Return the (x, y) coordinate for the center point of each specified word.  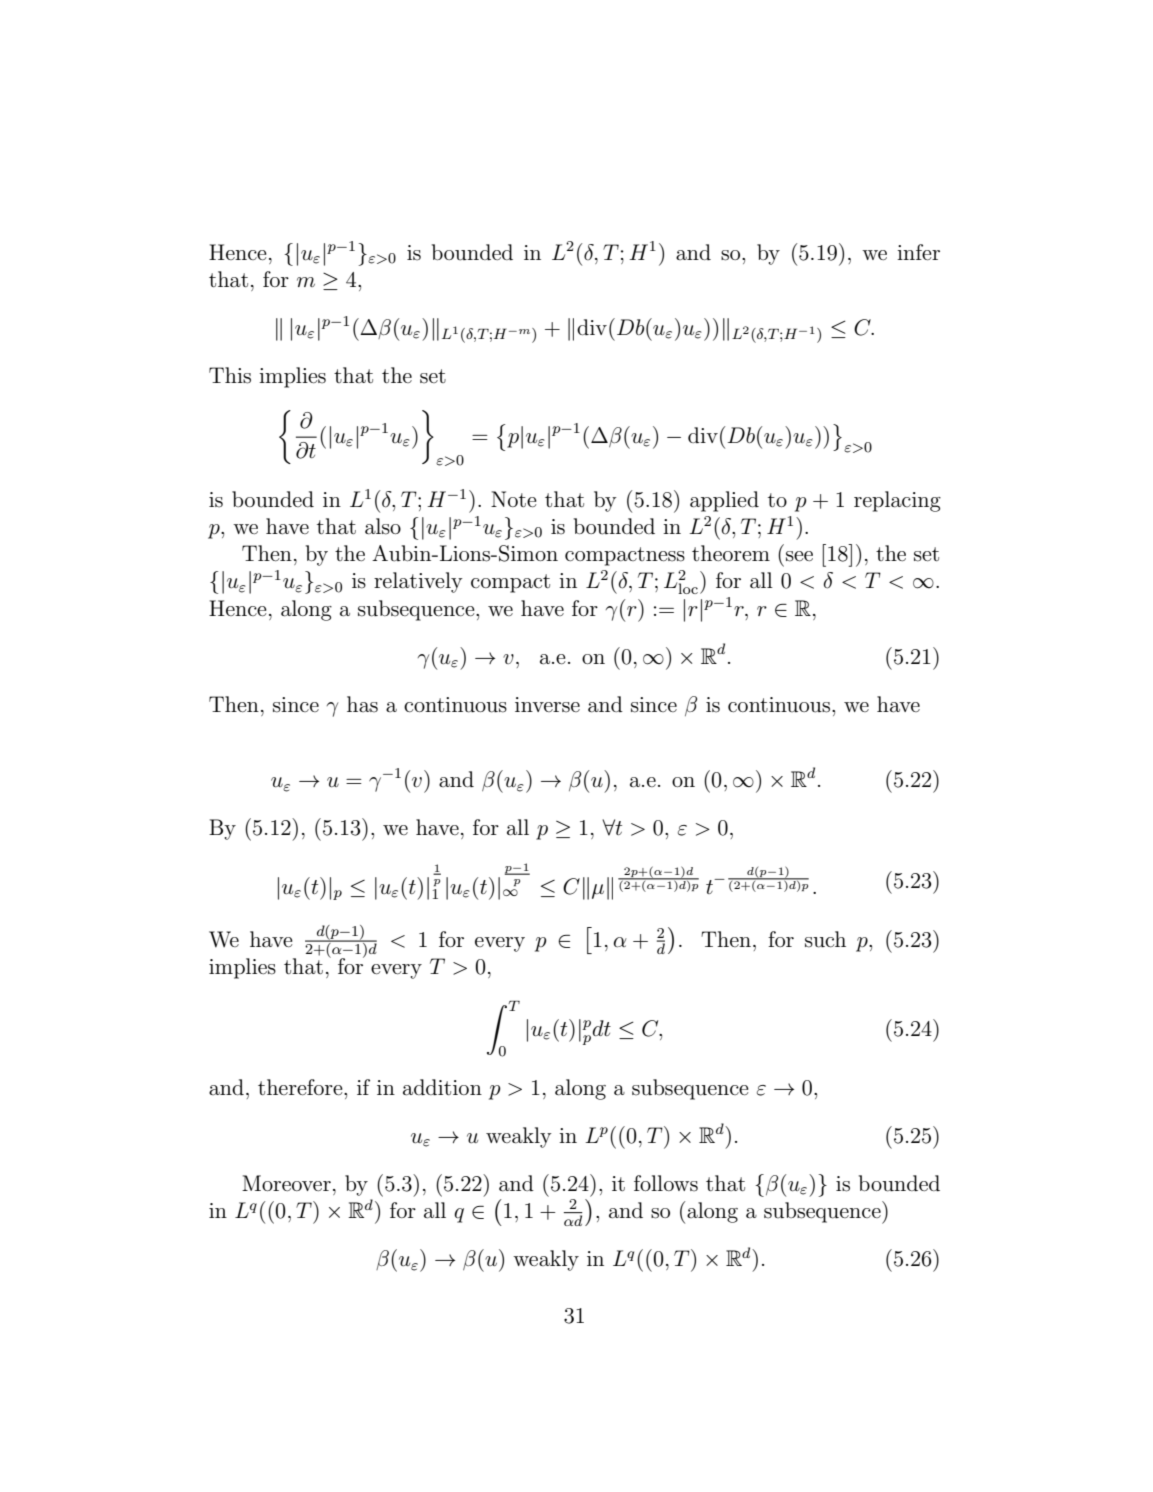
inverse (547, 705)
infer (918, 252)
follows (666, 1183)
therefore (301, 1087)
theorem (731, 553)
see (799, 556)
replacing (897, 501)
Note (514, 499)
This (230, 375)
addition (442, 1087)
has (362, 704)
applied (724, 501)
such (825, 939)
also (383, 526)
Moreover (286, 1183)
